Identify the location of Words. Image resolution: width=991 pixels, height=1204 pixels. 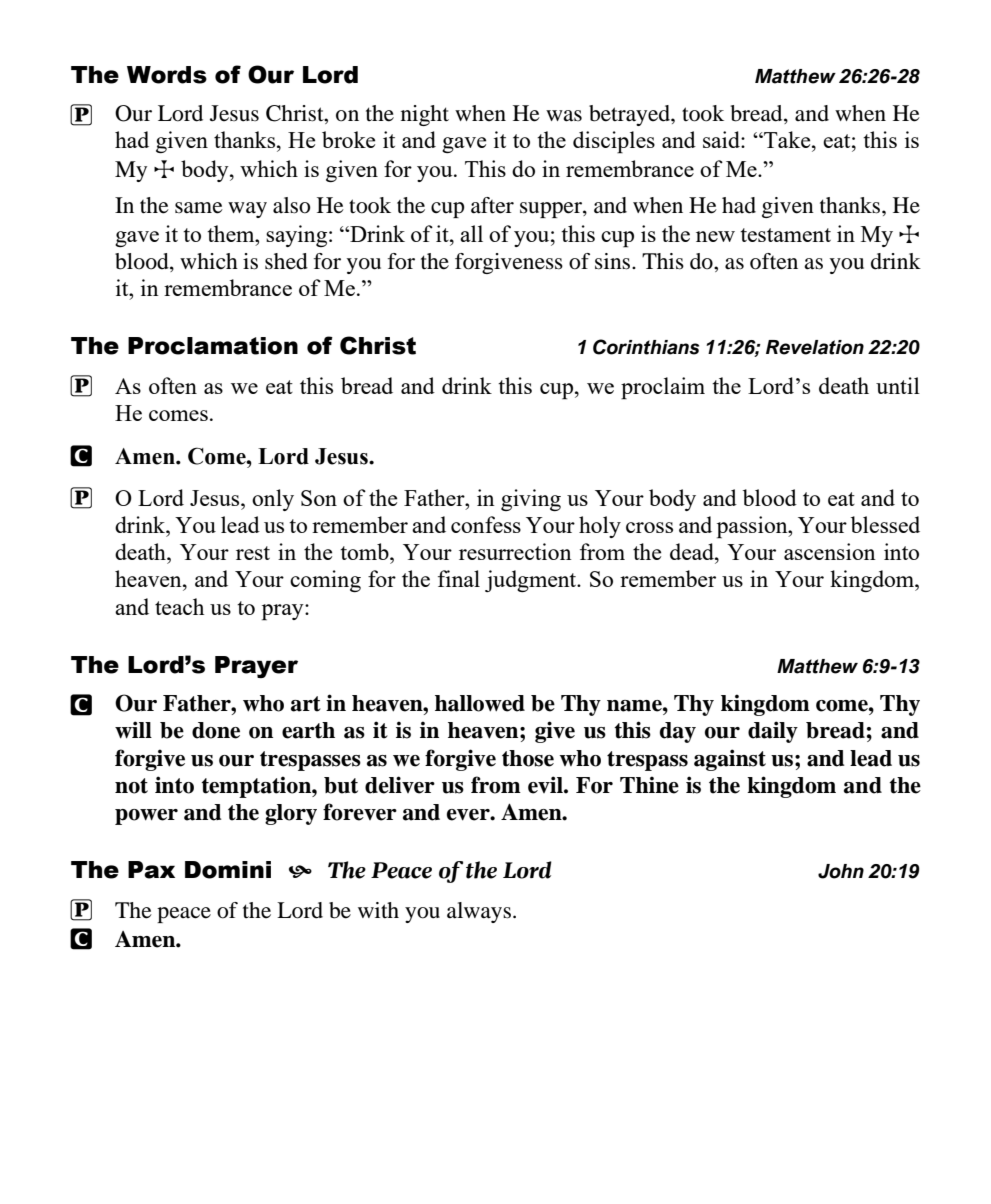
(167, 75).
